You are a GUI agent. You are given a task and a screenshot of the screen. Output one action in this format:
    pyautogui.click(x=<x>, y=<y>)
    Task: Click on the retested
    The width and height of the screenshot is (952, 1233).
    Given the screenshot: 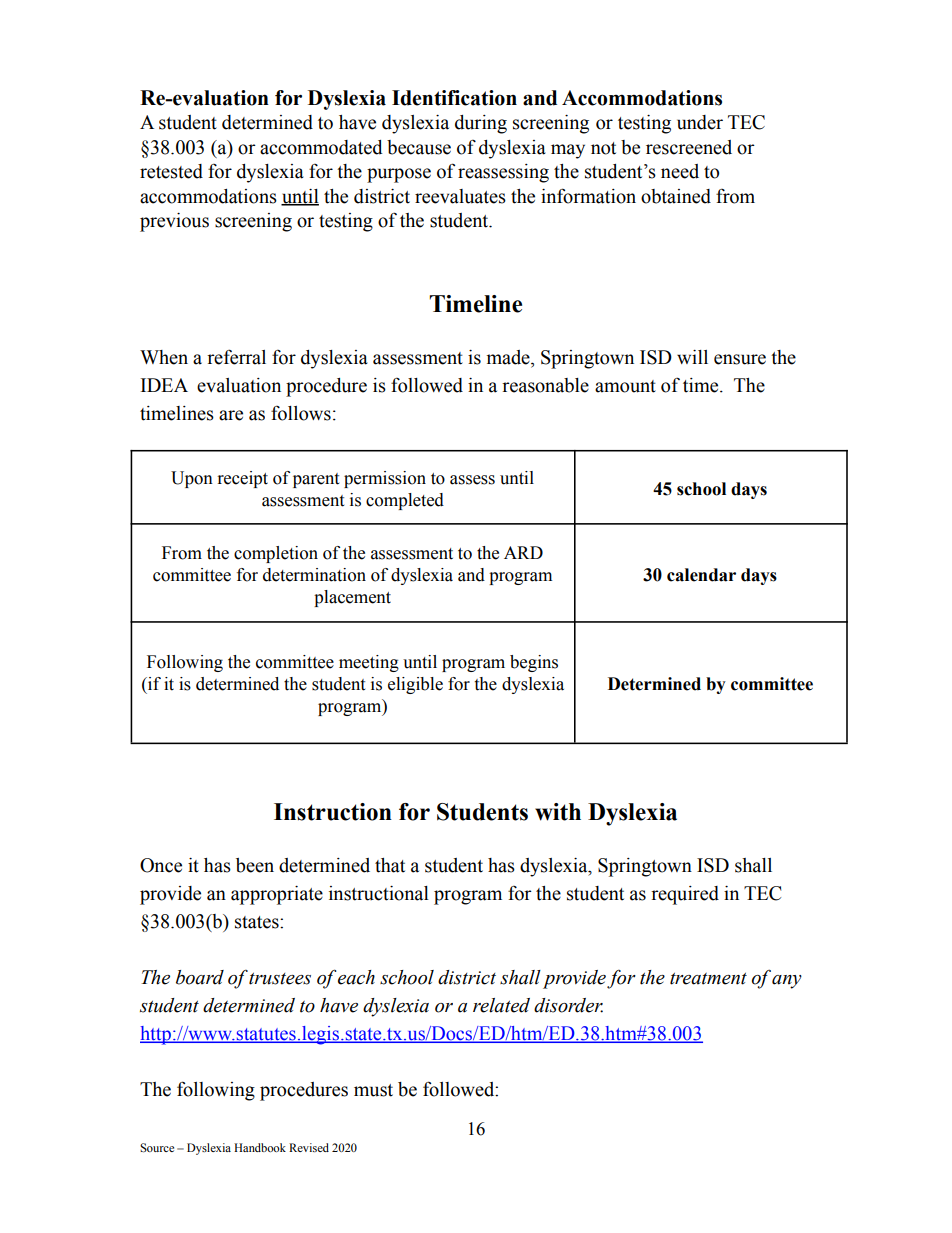 What is the action you would take?
    pyautogui.click(x=171, y=171)
